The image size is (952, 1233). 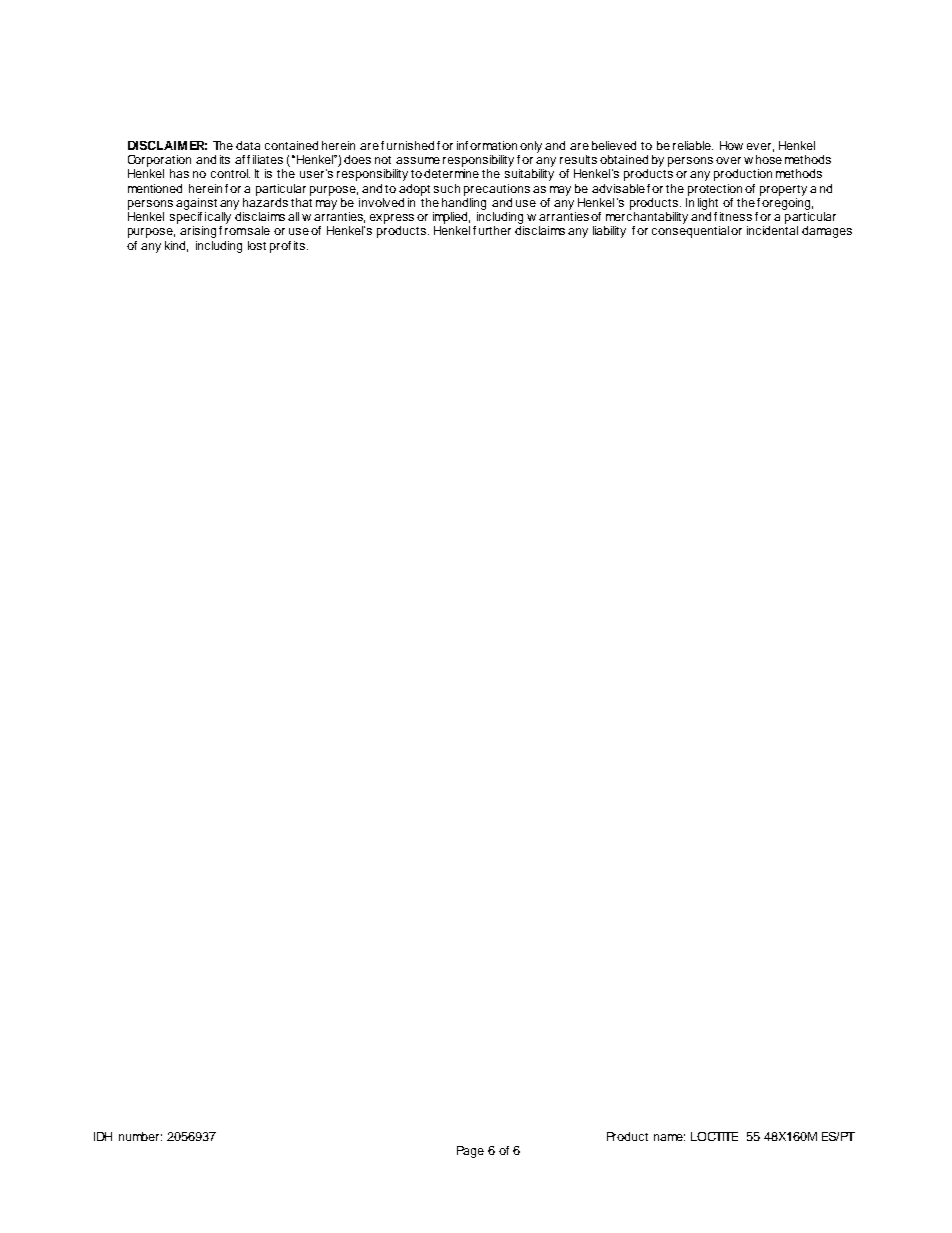 What do you see at coordinates (728, 160) in the screenshot?
I see `over` at bounding box center [728, 160].
